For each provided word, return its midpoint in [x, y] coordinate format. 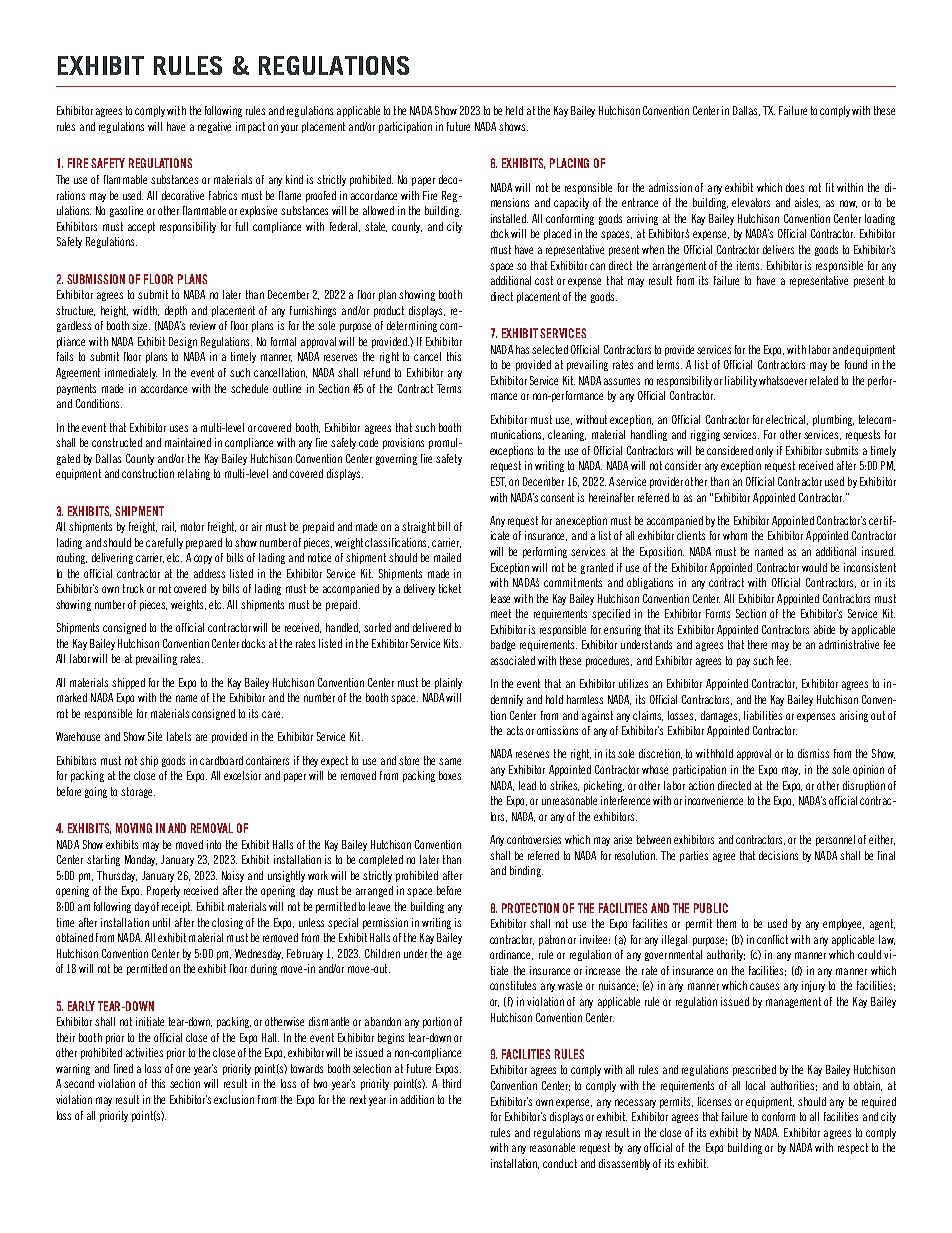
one [183, 1069]
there [757, 644]
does [795, 187]
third [452, 1083]
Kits [452, 643]
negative [214, 127]
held [514, 110]
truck [133, 588]
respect [853, 1148]
